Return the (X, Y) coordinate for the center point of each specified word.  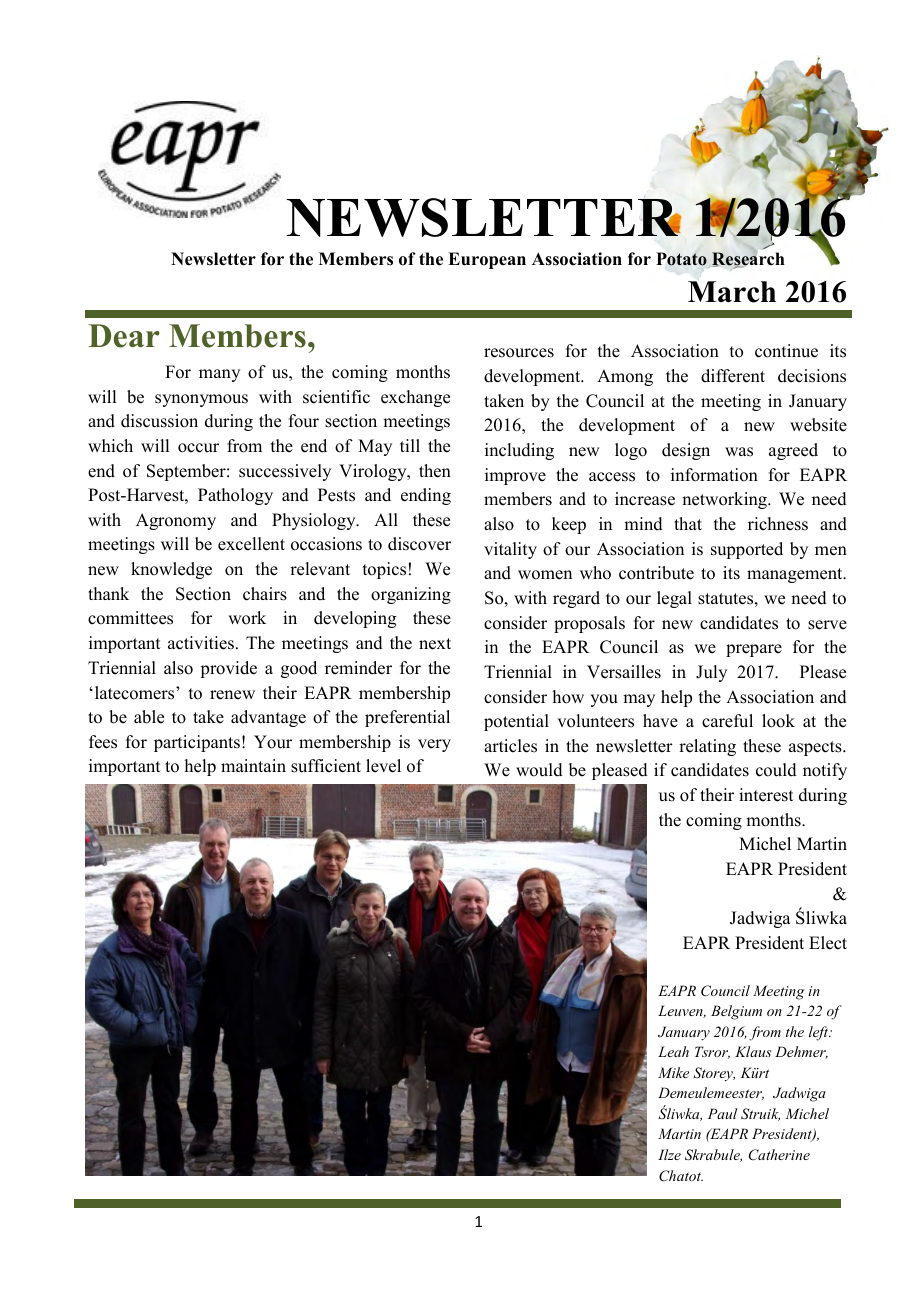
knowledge (171, 570)
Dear (124, 336)
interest (766, 795)
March (732, 292)
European (487, 260)
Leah (673, 1051)
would (539, 770)
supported (747, 550)
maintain (253, 765)
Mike (673, 1072)
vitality (510, 550)
